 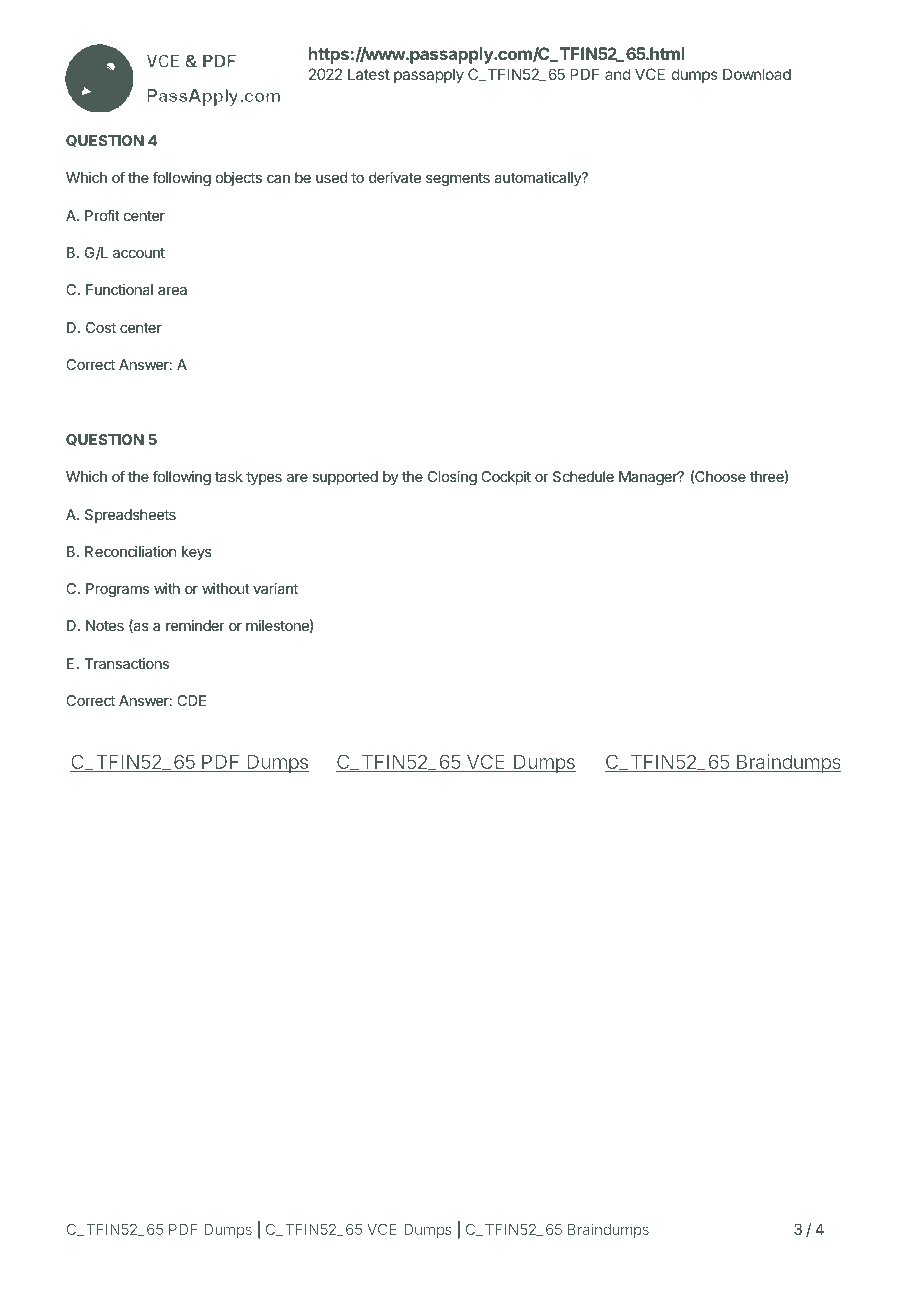 What do you see at coordinates (345, 478) in the screenshot?
I see `supported` at bounding box center [345, 478].
